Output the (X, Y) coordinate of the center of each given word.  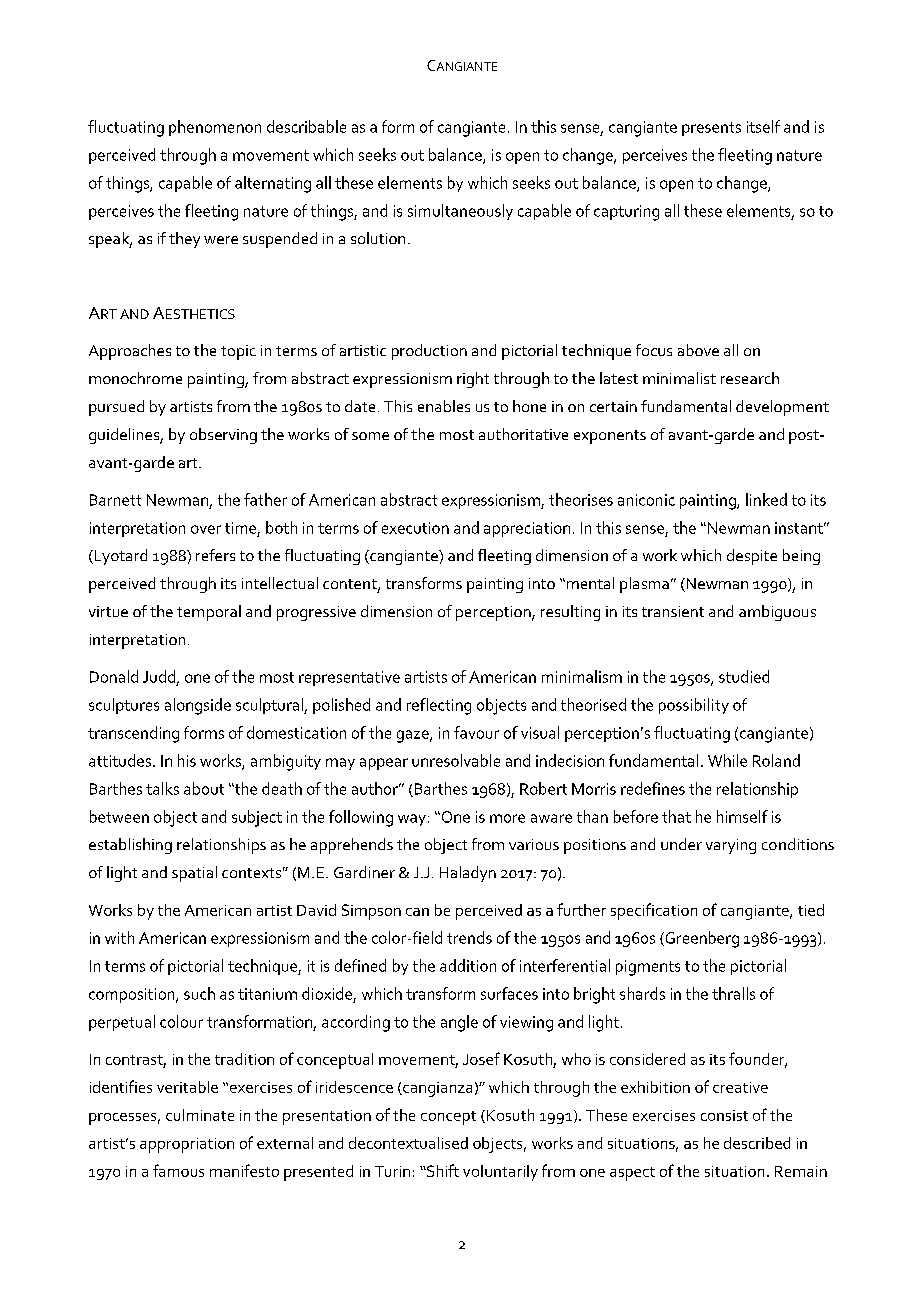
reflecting (439, 706)
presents (711, 129)
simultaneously (460, 212)
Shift (442, 1170)
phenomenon (215, 128)
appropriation (187, 1145)
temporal (209, 613)
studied (744, 676)
